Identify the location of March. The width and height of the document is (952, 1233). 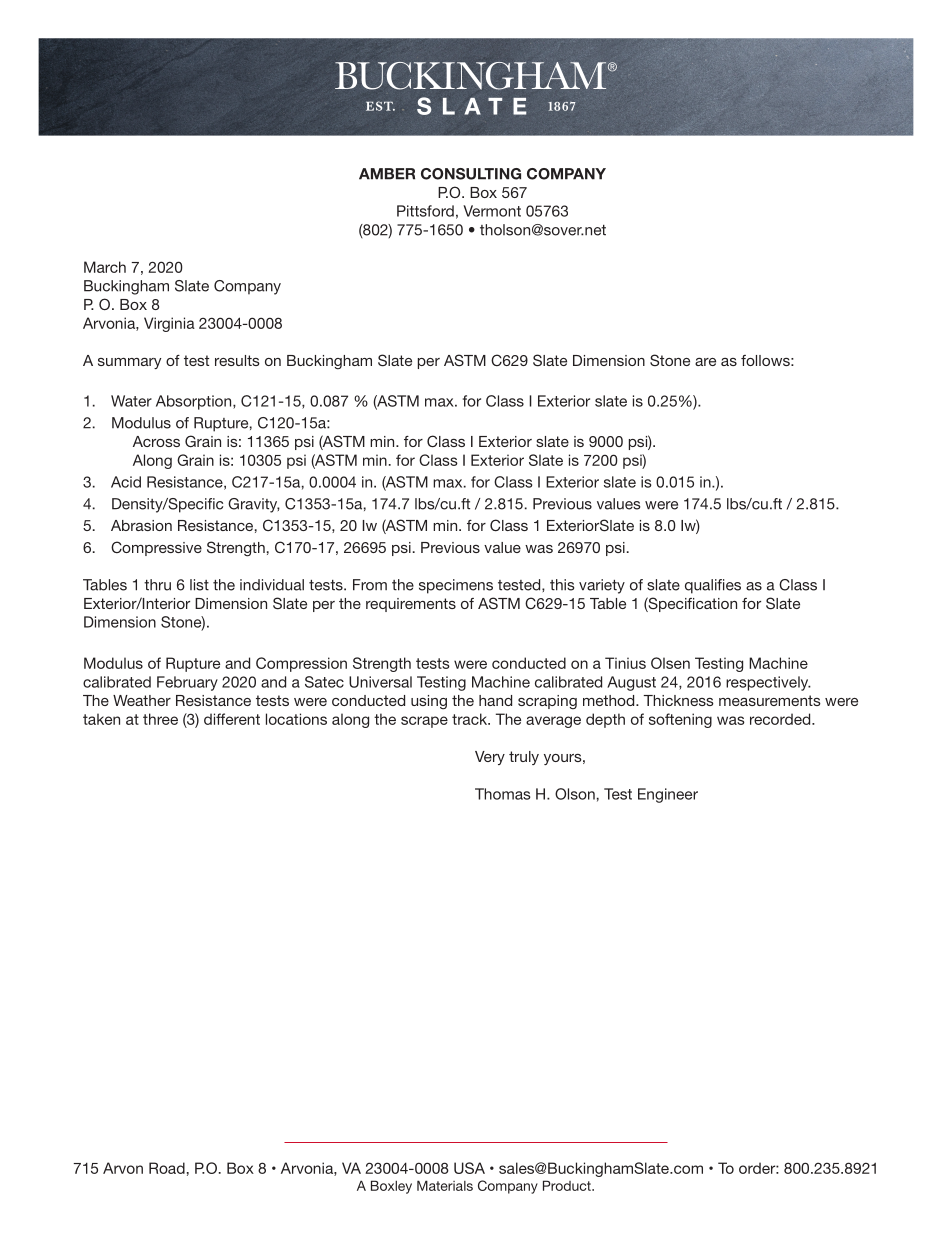
(105, 267).
